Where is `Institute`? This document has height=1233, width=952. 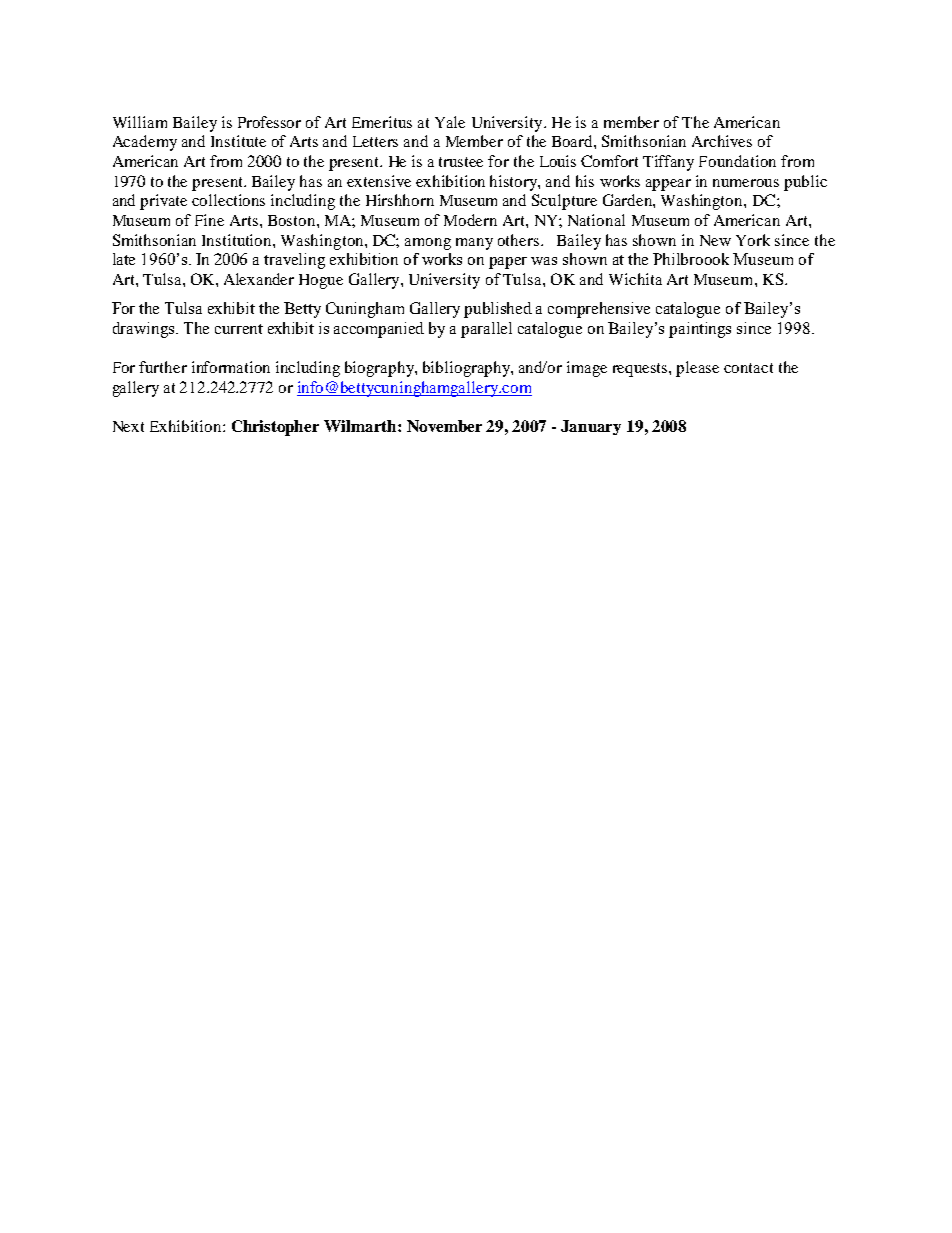 Institute is located at coordinates (238, 141).
